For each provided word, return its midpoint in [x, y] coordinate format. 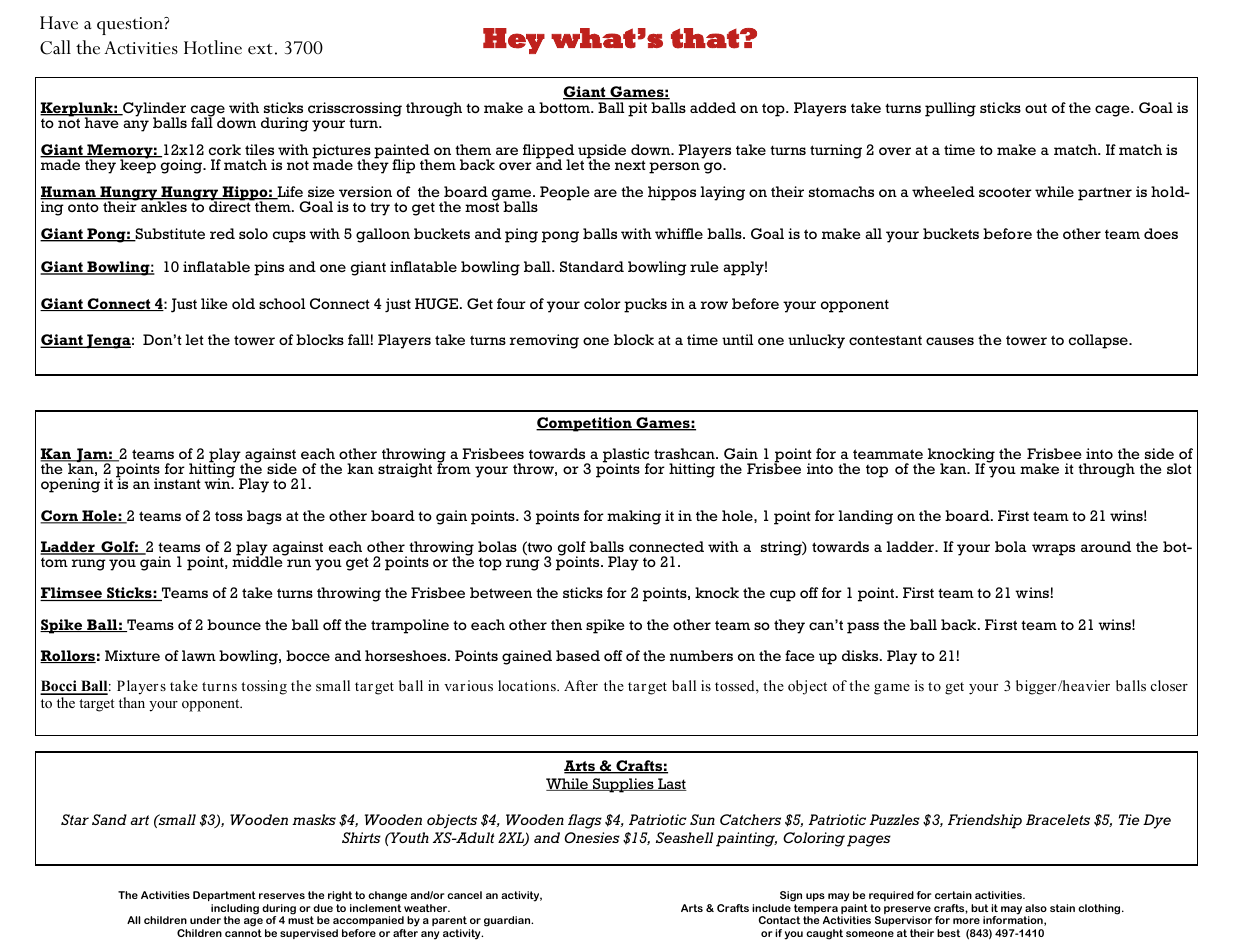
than [132, 702]
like [214, 303]
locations [528, 686]
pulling [950, 109]
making [634, 517]
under [205, 920]
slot [1179, 468]
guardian [508, 921]
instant [177, 483]
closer [1169, 685]
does [1161, 233]
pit [637, 109]
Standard [592, 266]
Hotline [213, 47]
